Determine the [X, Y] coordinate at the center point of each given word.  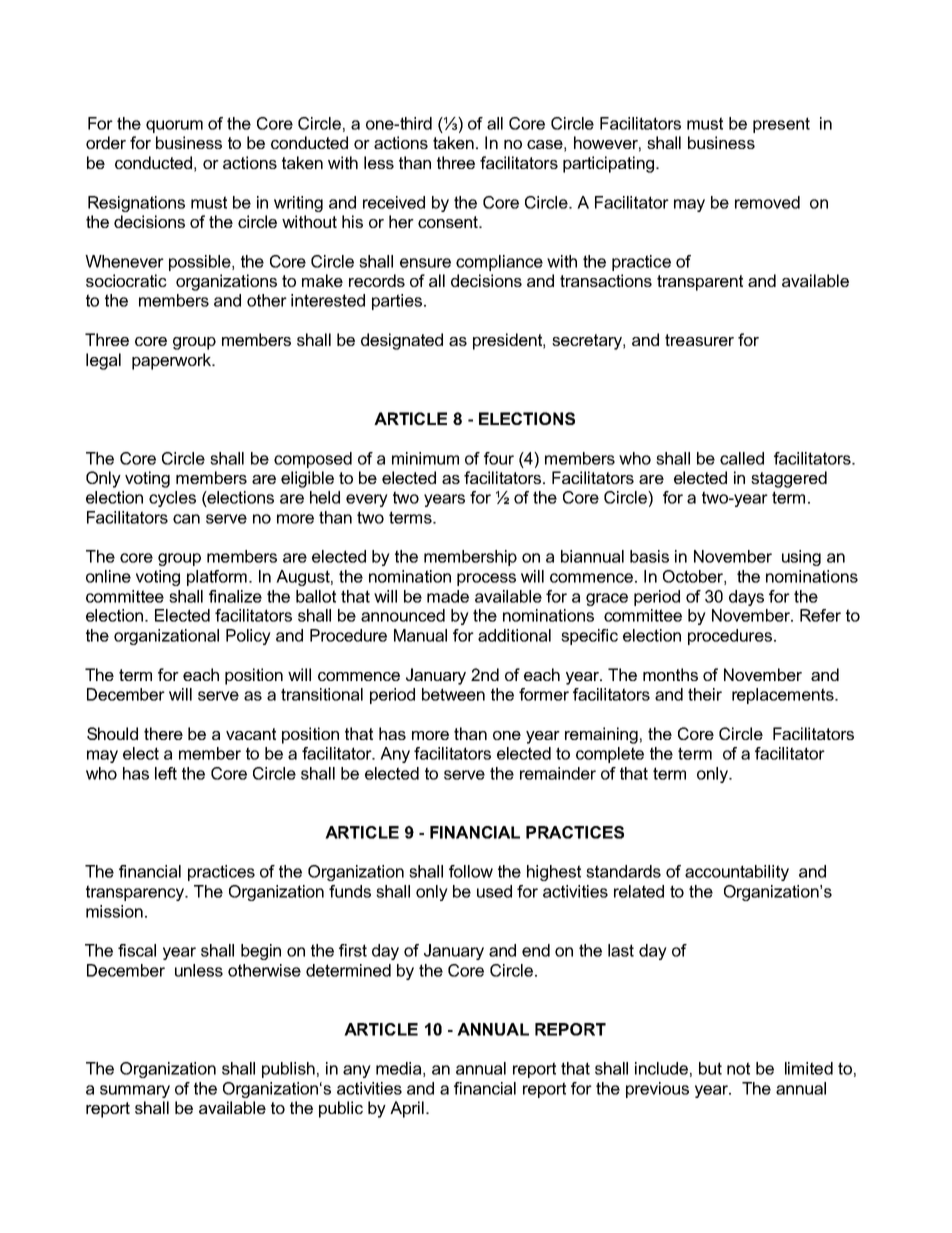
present [781, 125]
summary [135, 1091]
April [407, 1109]
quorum [174, 126]
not [738, 1068]
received [394, 202]
